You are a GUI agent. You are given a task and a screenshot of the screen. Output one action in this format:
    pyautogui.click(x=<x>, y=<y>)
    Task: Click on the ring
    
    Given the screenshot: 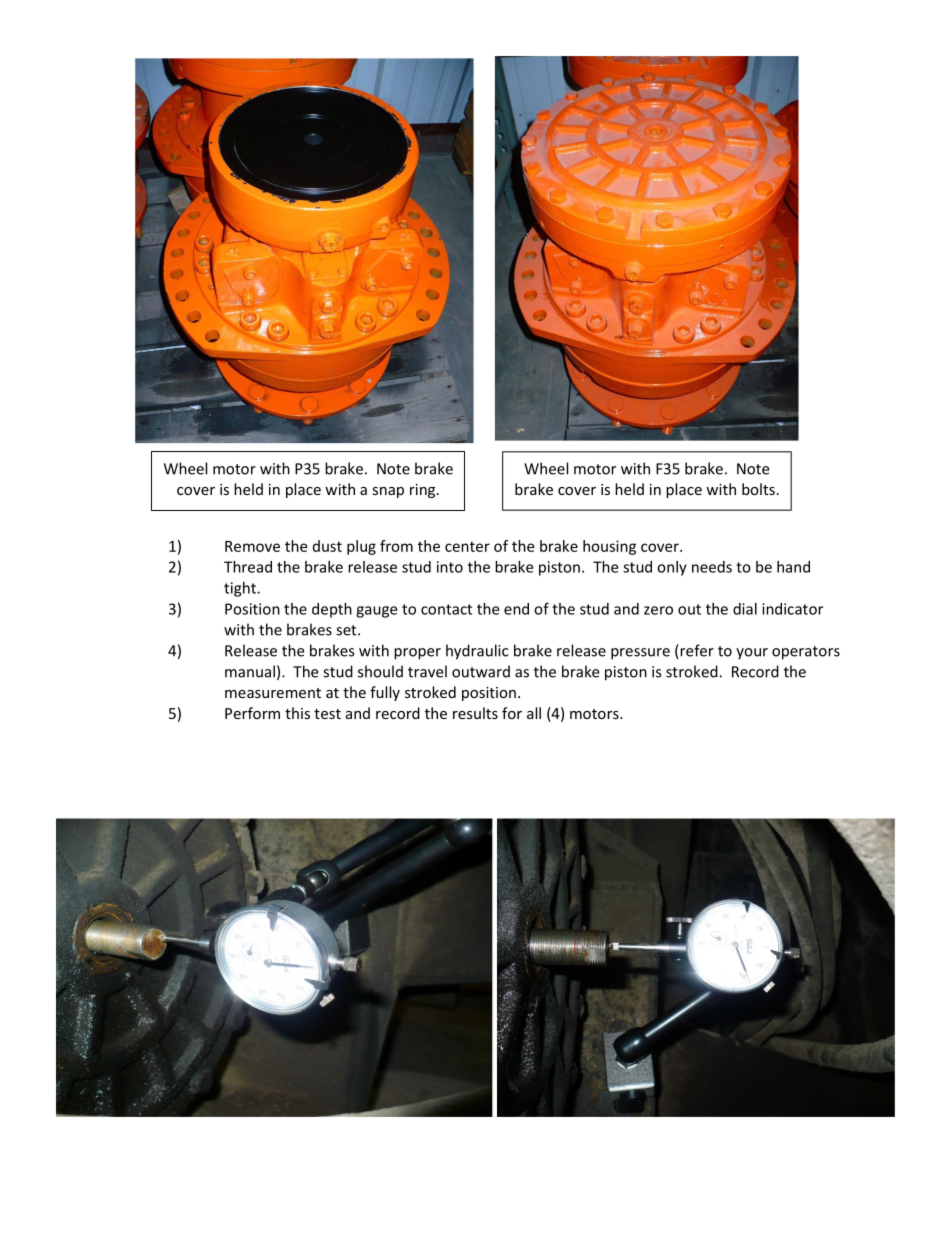 What is the action you would take?
    pyautogui.click(x=424, y=491)
